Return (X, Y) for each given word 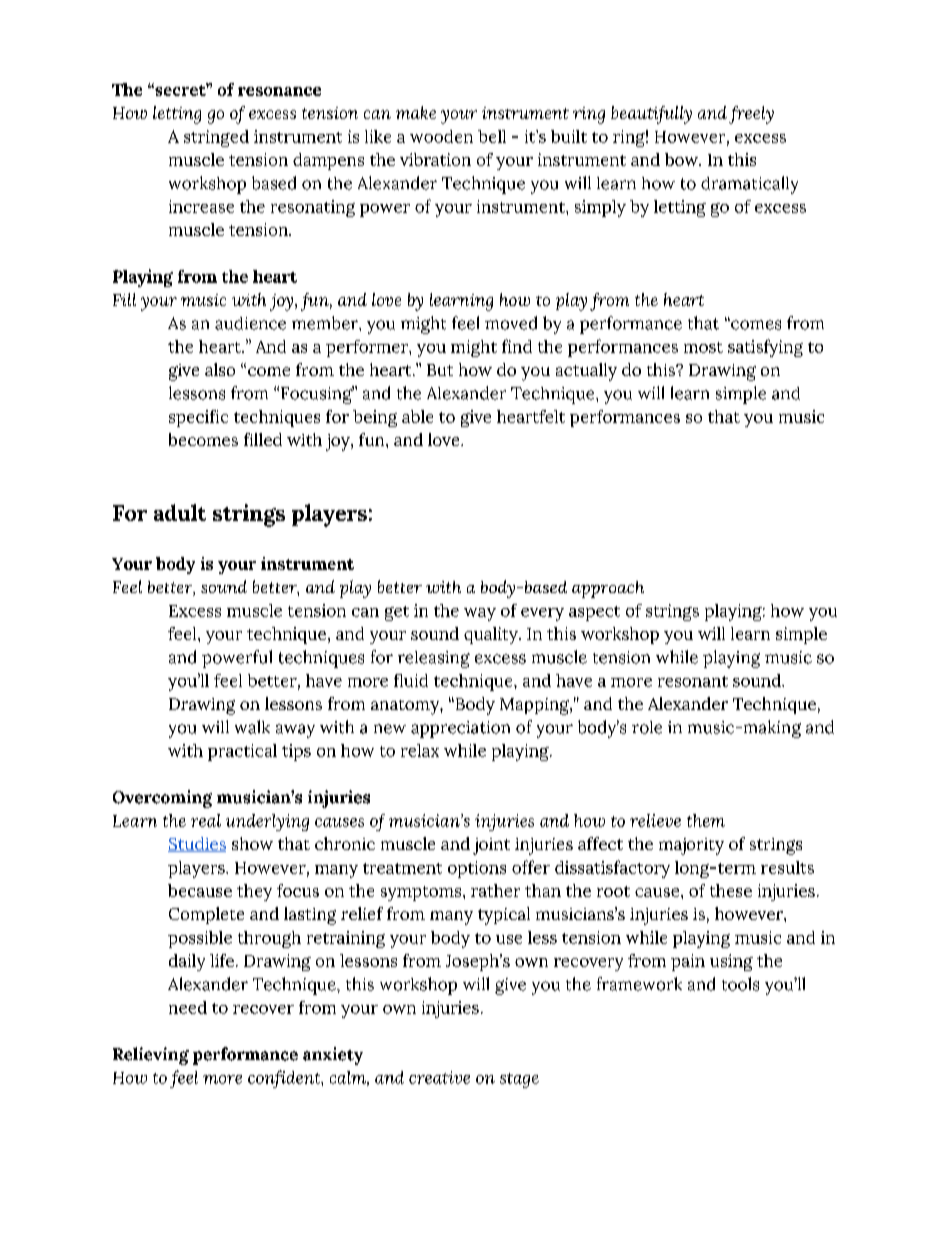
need (188, 1007)
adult (180, 512)
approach (608, 589)
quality (492, 635)
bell (492, 136)
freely (751, 115)
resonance (279, 91)
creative (439, 1077)
